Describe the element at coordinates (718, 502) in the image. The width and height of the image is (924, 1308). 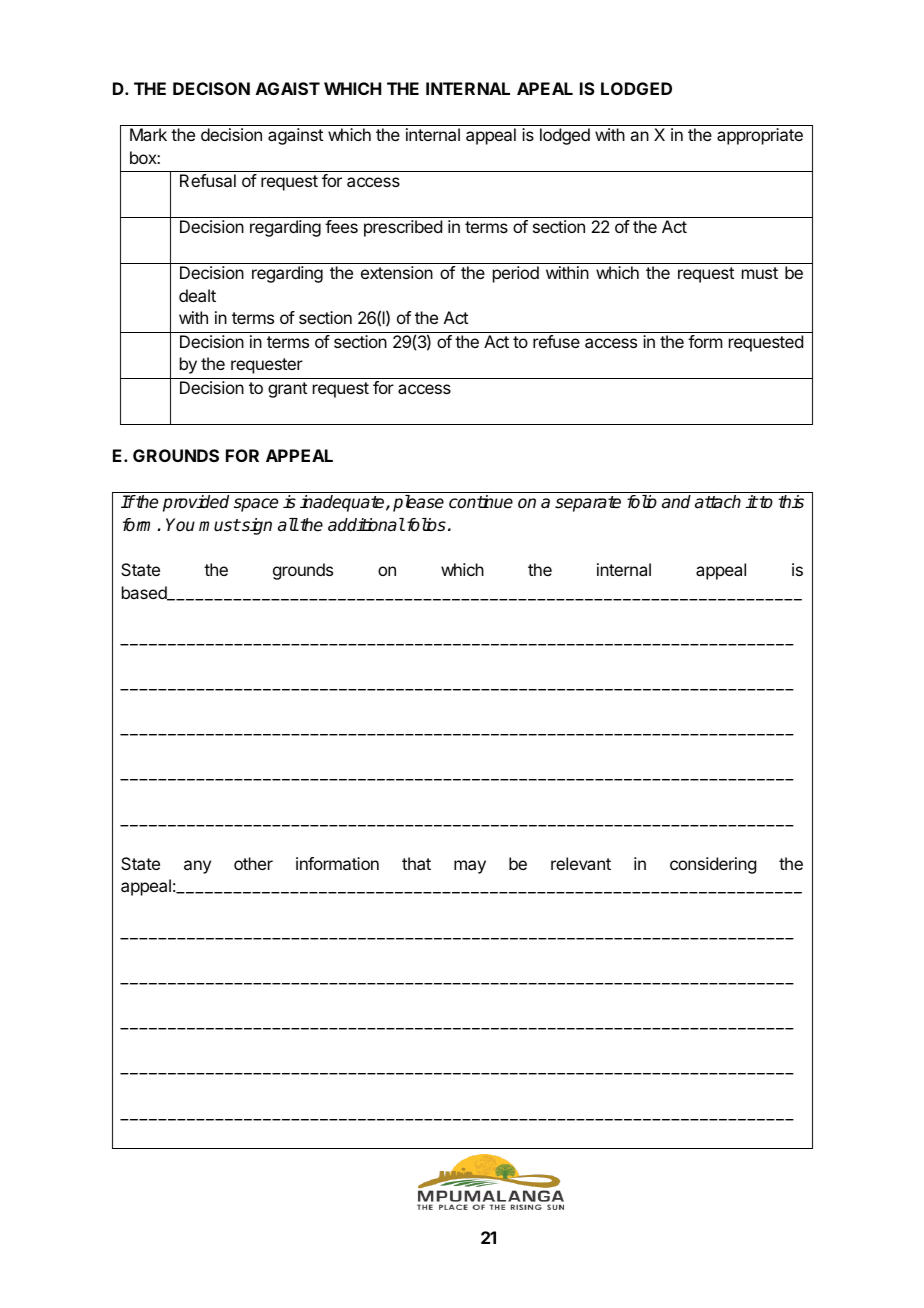
I see `attach` at that location.
